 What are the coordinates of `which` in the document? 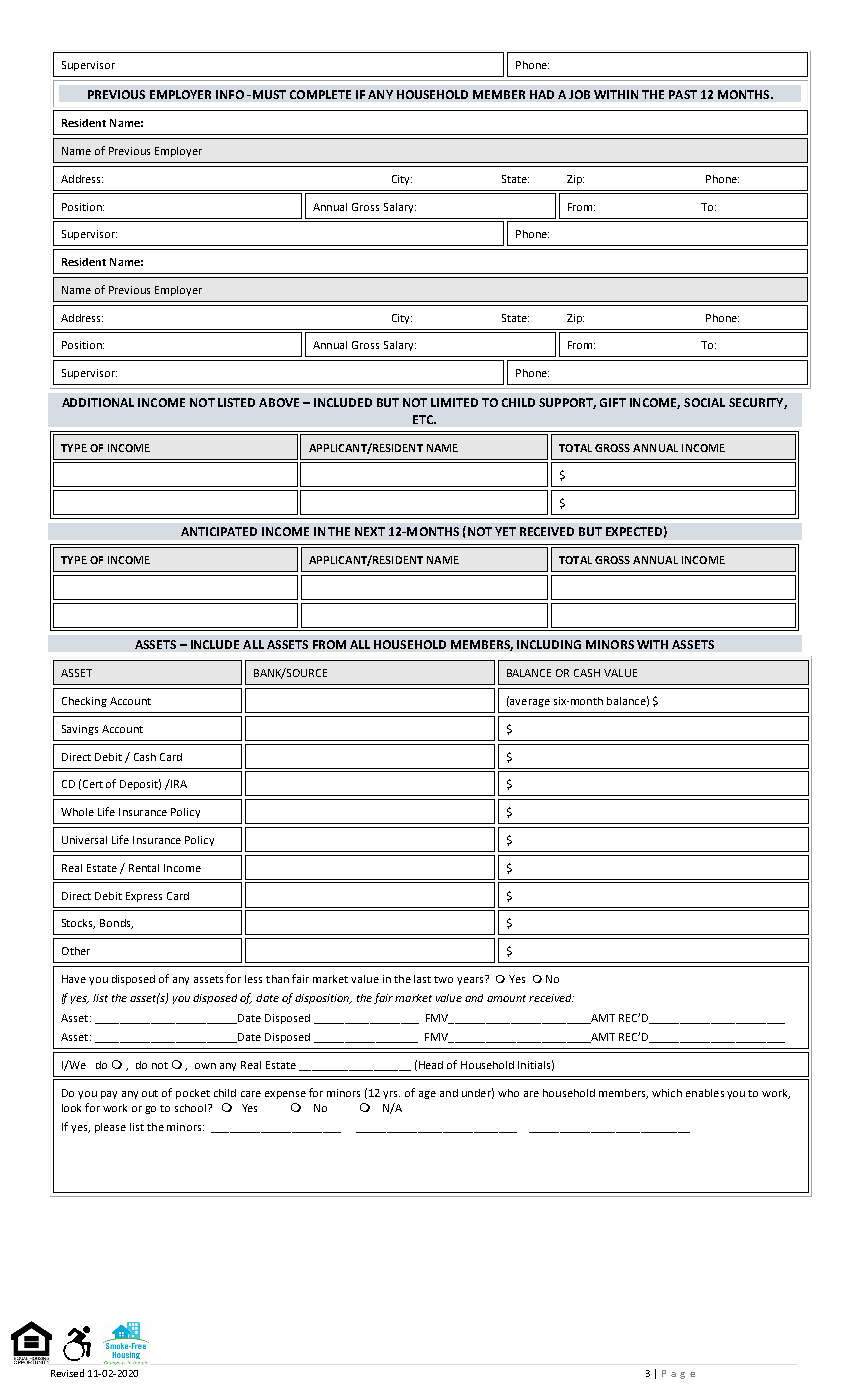 It's located at (667, 1093).
